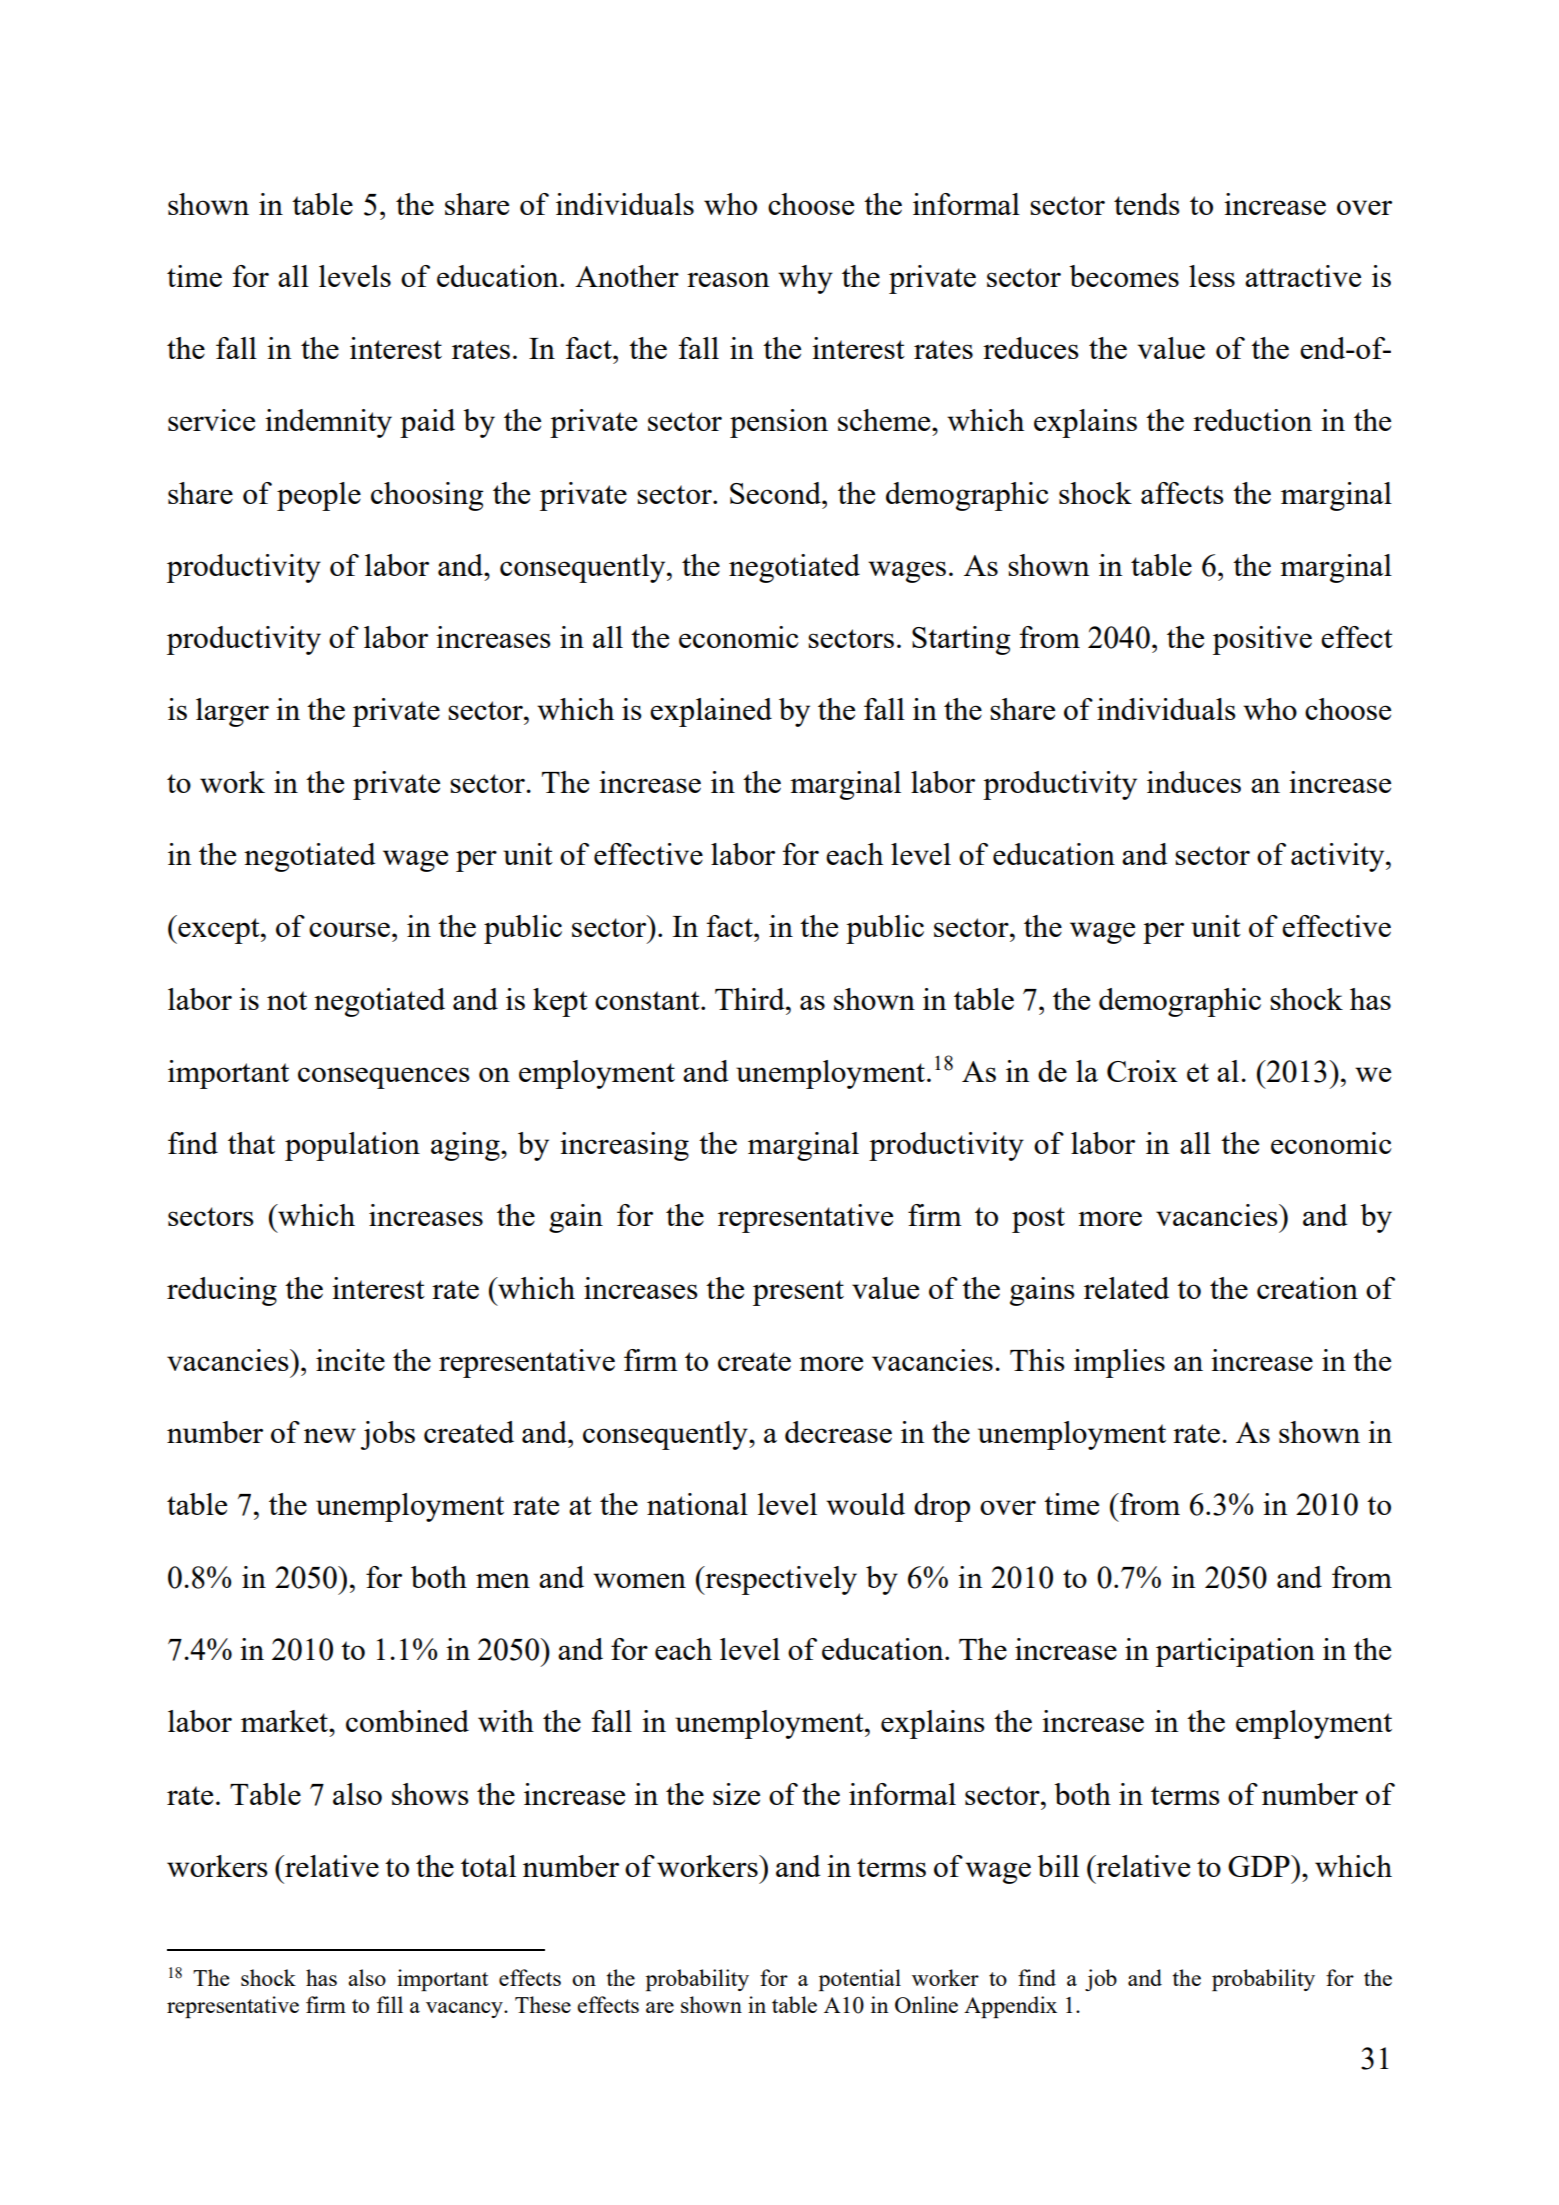 The width and height of the image is (1559, 2205). Describe the element at coordinates (350, 1360) in the image. I see `incite` at that location.
